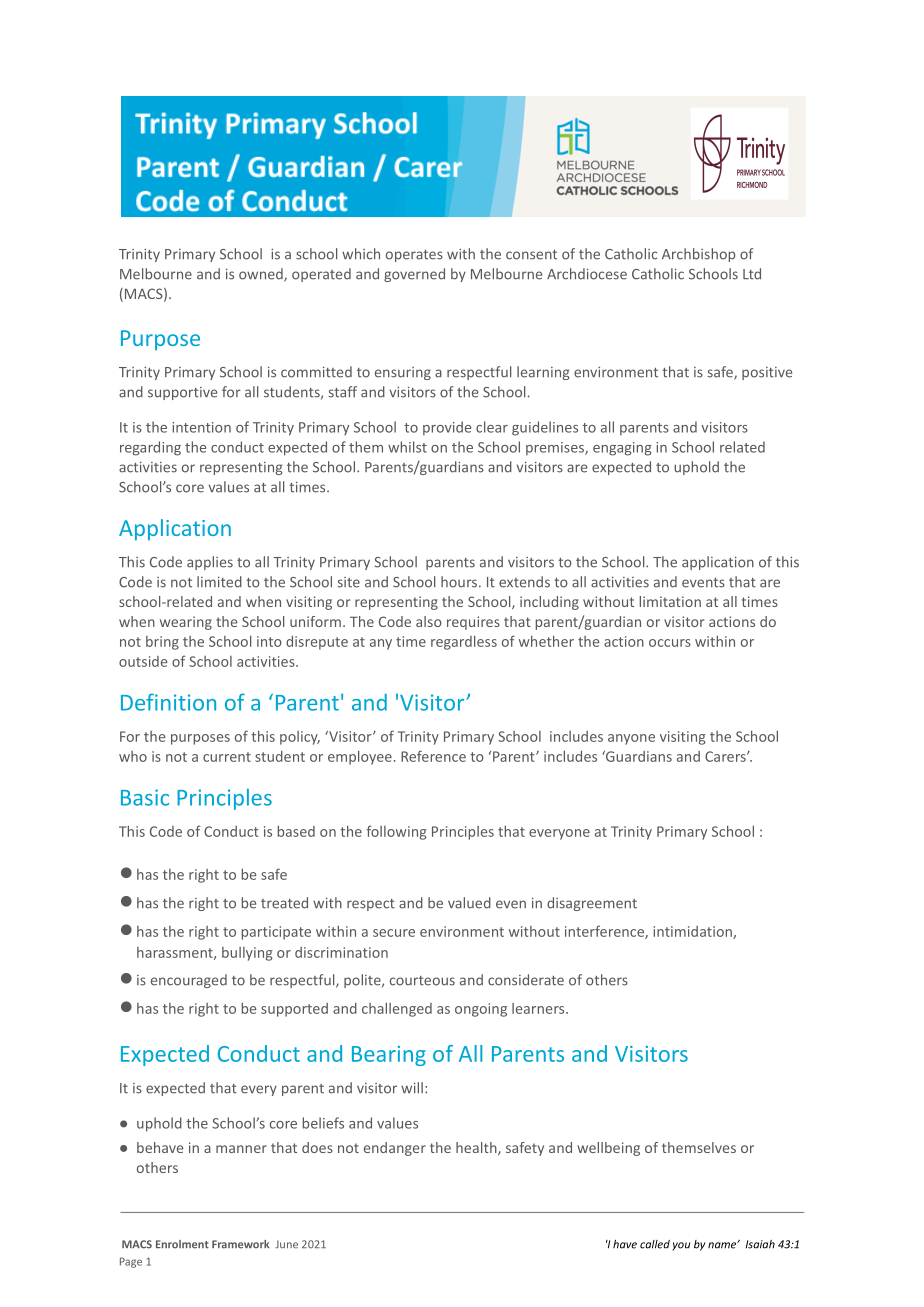 The image size is (924, 1307). Describe the element at coordinates (694, 932) in the image. I see `intimidation` at that location.
